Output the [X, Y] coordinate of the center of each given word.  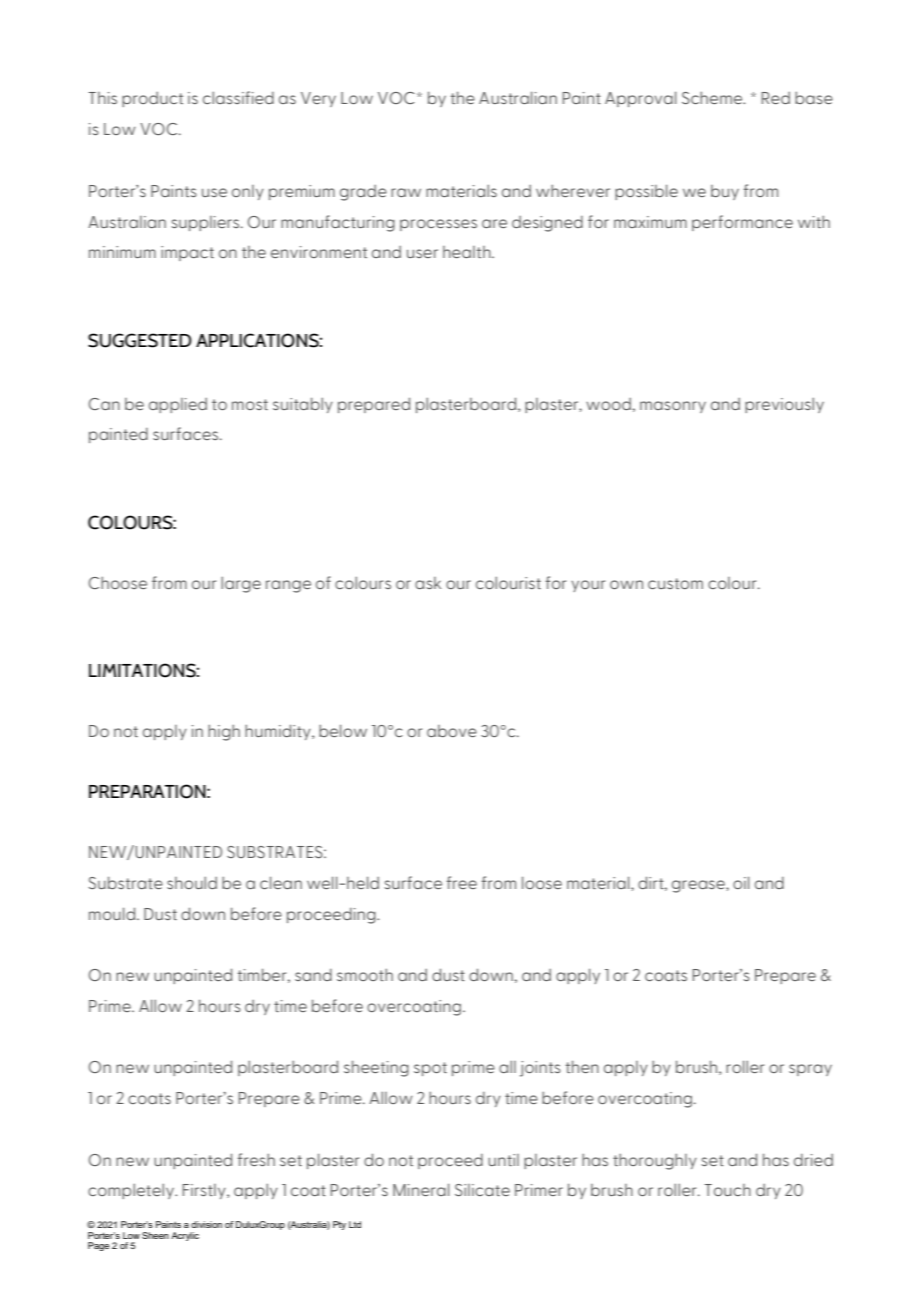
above [452, 731]
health [468, 252]
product [152, 99]
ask [428, 583]
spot [430, 1069]
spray [810, 1070]
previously [784, 405]
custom [675, 583]
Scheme [713, 97]
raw [406, 192]
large [241, 585]
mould [113, 913]
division [206, 1224]
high [224, 733]
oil [741, 882]
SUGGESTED [140, 340]
